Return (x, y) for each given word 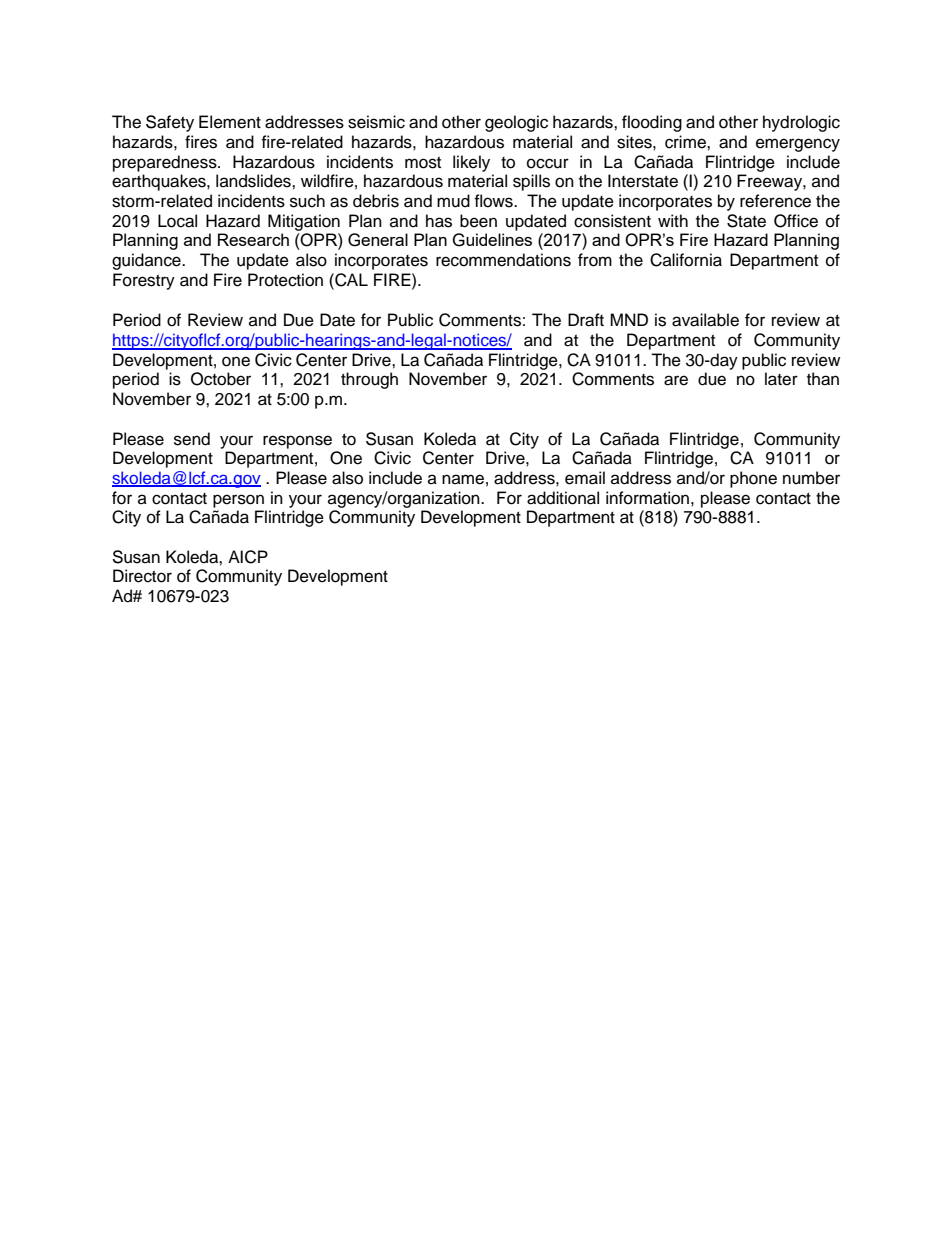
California (686, 260)
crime (686, 142)
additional (563, 498)
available (705, 320)
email (585, 478)
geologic (516, 123)
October (221, 379)
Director (142, 576)
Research (253, 239)
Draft (586, 320)
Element (230, 122)
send (192, 439)
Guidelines (492, 240)
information (647, 498)
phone (753, 479)
